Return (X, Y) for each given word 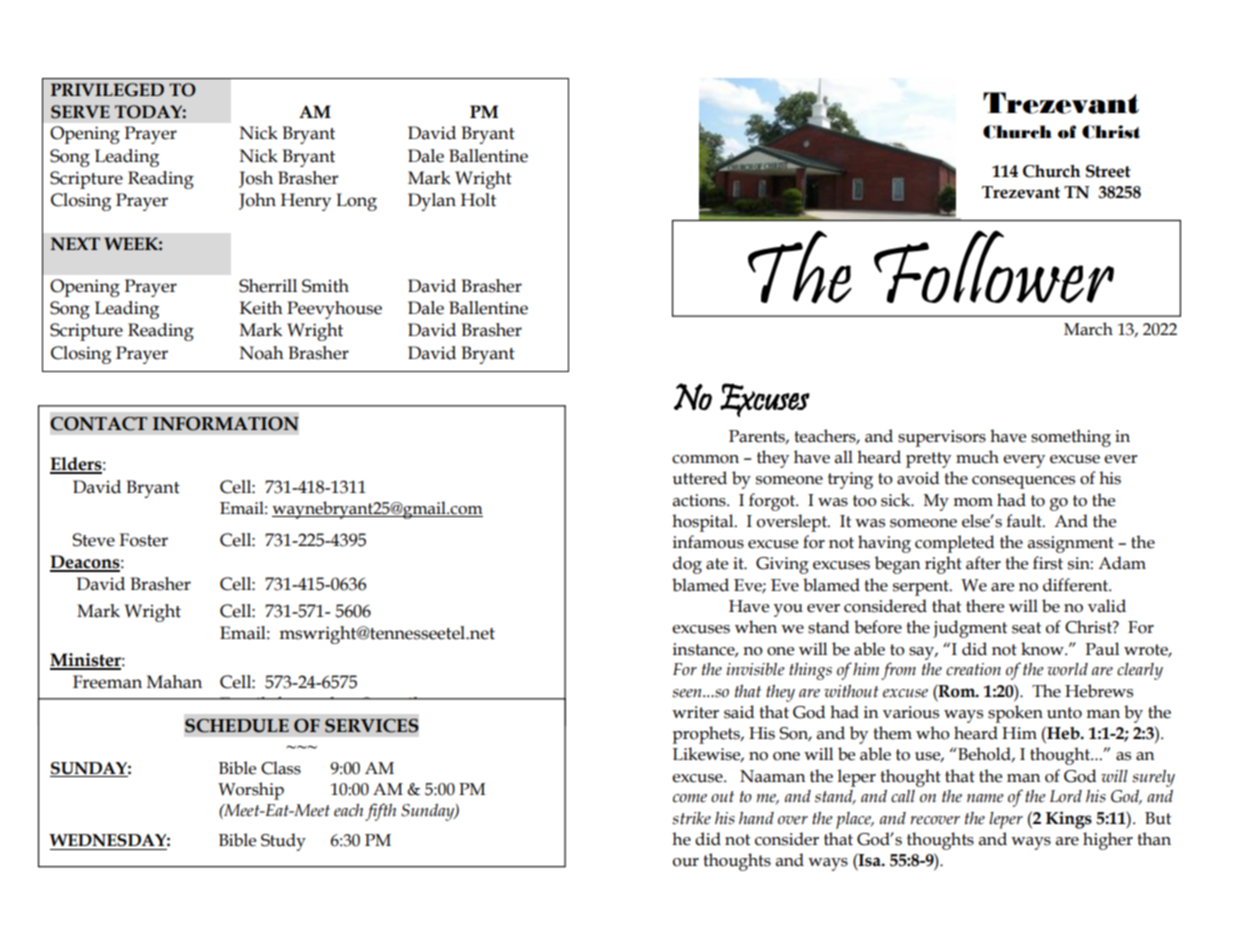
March (1088, 329)
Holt (478, 200)
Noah (261, 353)
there (985, 606)
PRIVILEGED (107, 90)
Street (1108, 171)
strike (691, 818)
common (705, 459)
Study (283, 842)
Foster (143, 540)
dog (687, 565)
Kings (1069, 820)
